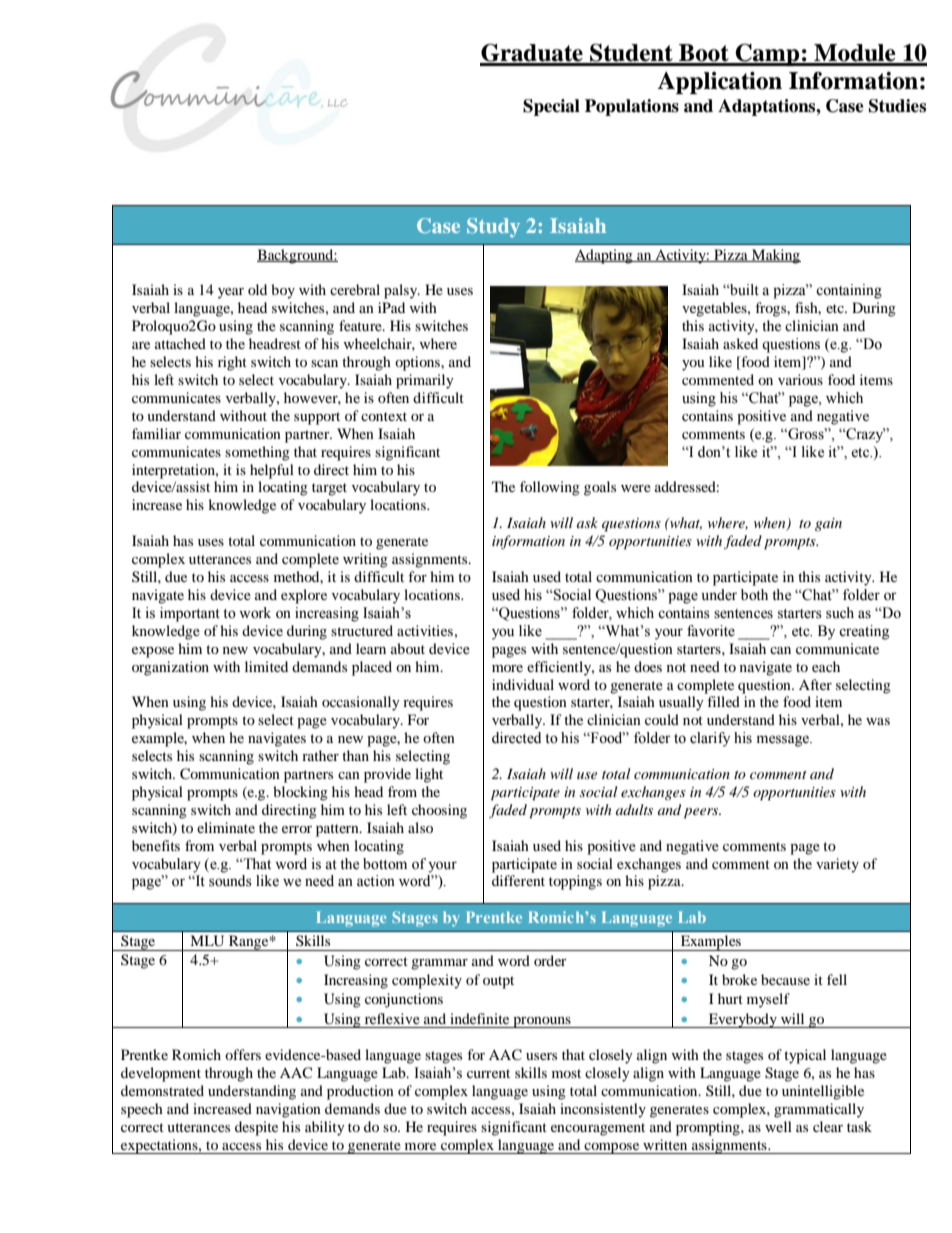  Describe the element at coordinates (550, 488) in the document. I see `following` at that location.
